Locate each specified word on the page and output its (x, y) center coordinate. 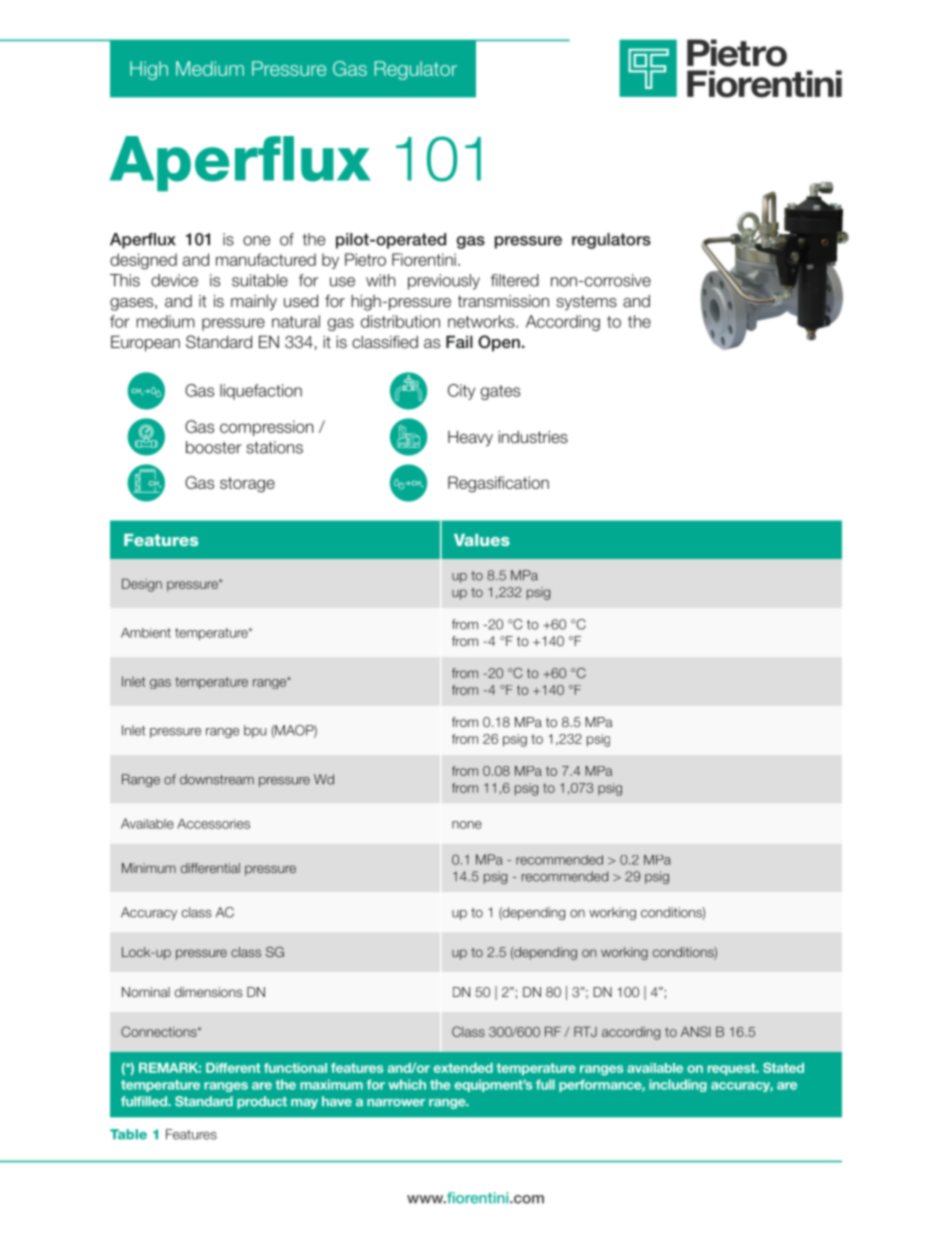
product (262, 1102)
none (467, 825)
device (174, 280)
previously (444, 282)
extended (463, 1068)
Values (482, 540)
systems (586, 302)
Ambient (146, 633)
